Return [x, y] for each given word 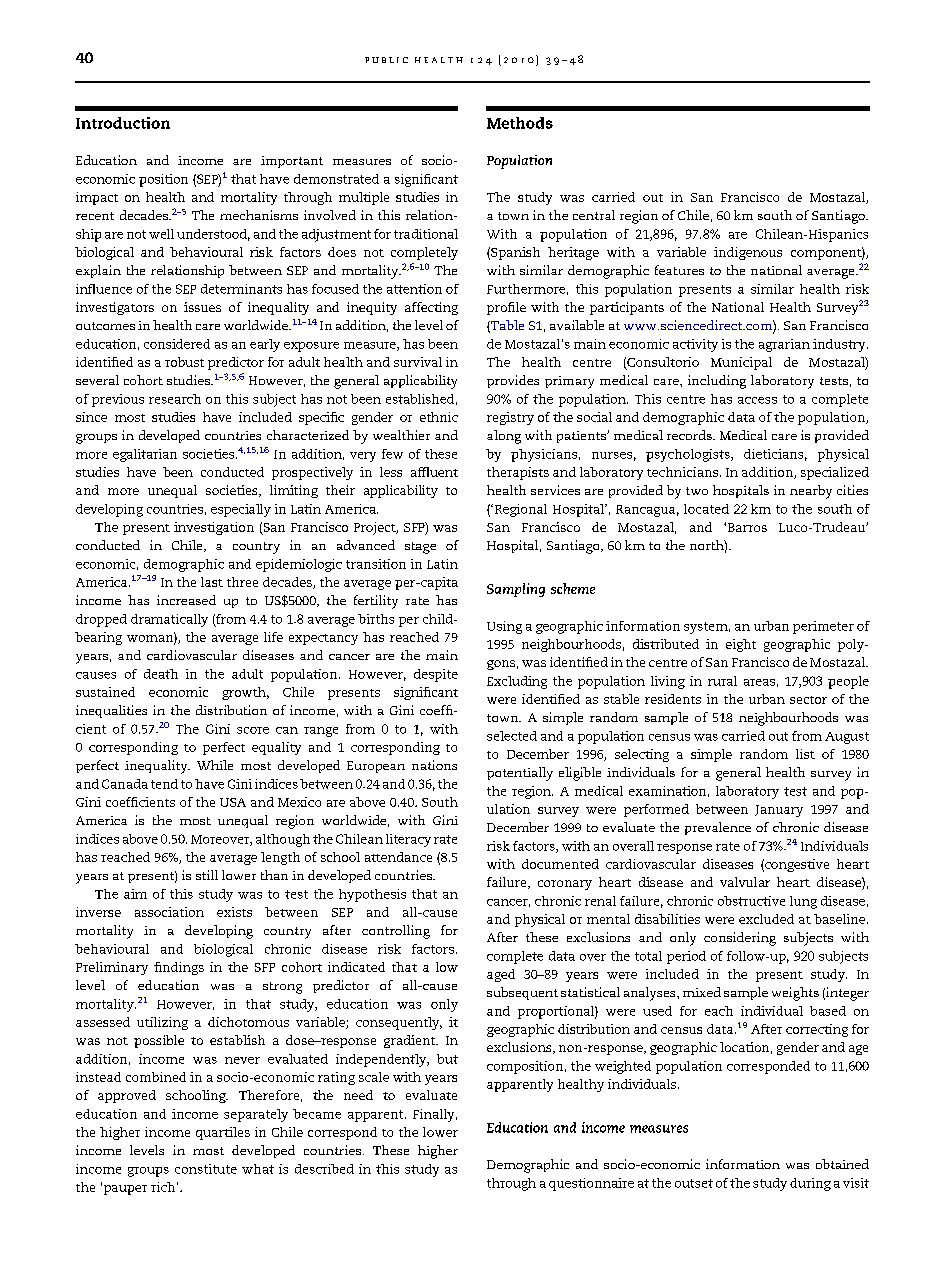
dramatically [169, 620]
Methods [520, 123]
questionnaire [591, 1184]
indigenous [748, 253]
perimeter [823, 627]
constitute [206, 1169]
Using [504, 627]
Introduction [123, 123]
